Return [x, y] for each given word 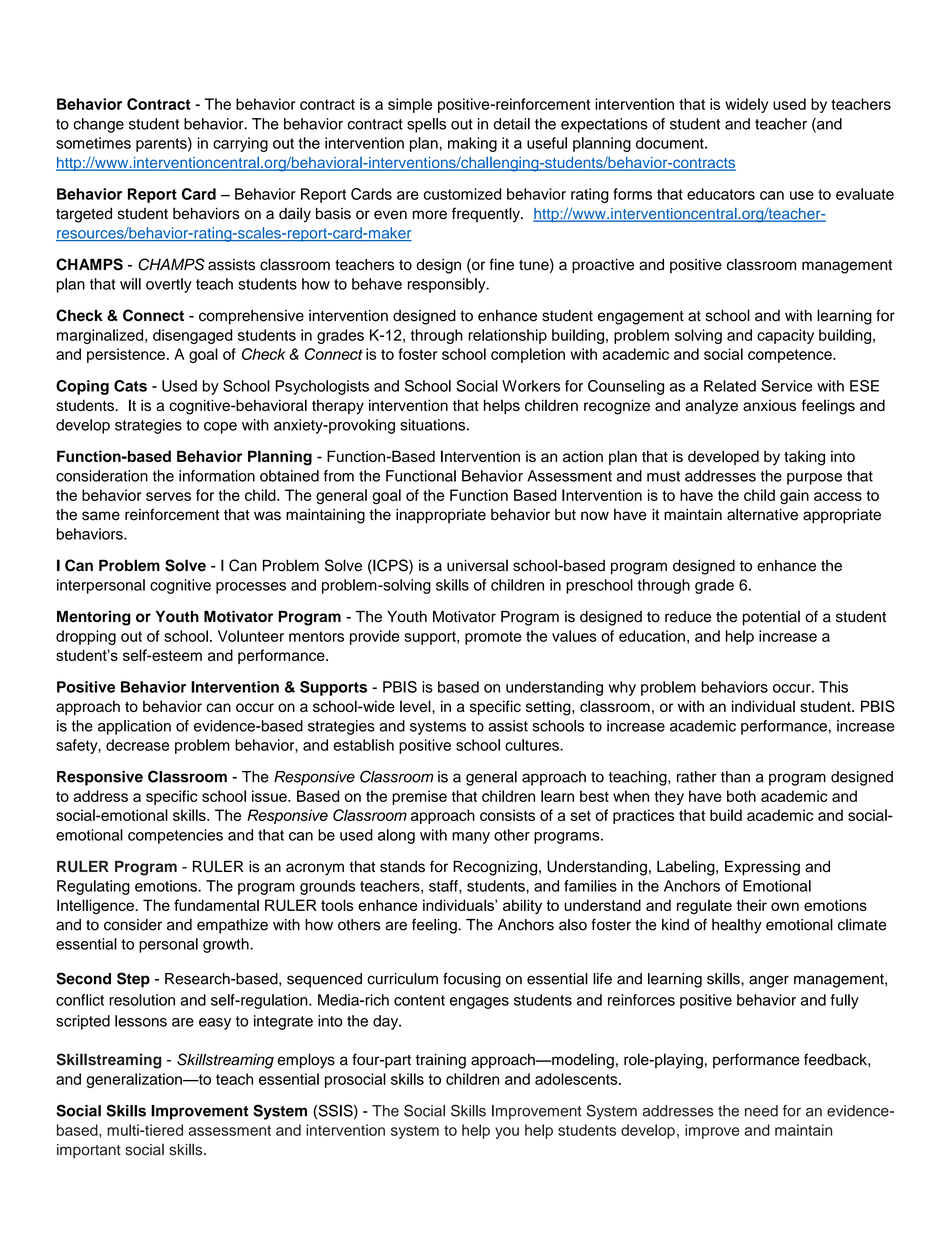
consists [507, 815]
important [89, 1151]
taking [804, 458]
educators [721, 194]
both [741, 796]
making [472, 144]
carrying [240, 144]
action [583, 456]
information [217, 476]
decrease [137, 745]
